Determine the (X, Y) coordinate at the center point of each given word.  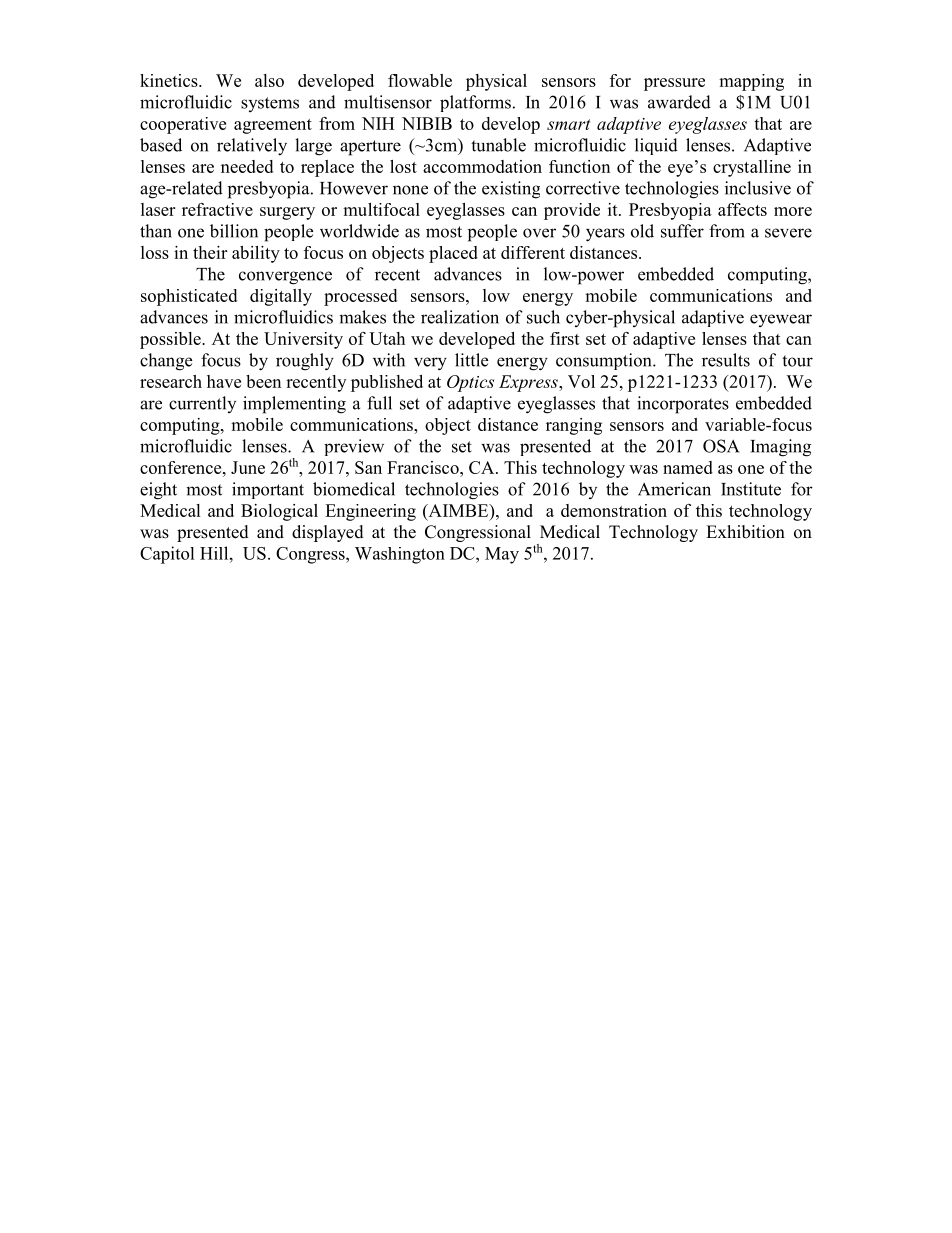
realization (460, 317)
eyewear (781, 320)
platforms (475, 103)
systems (270, 104)
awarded (679, 102)
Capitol (167, 555)
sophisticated (189, 297)
